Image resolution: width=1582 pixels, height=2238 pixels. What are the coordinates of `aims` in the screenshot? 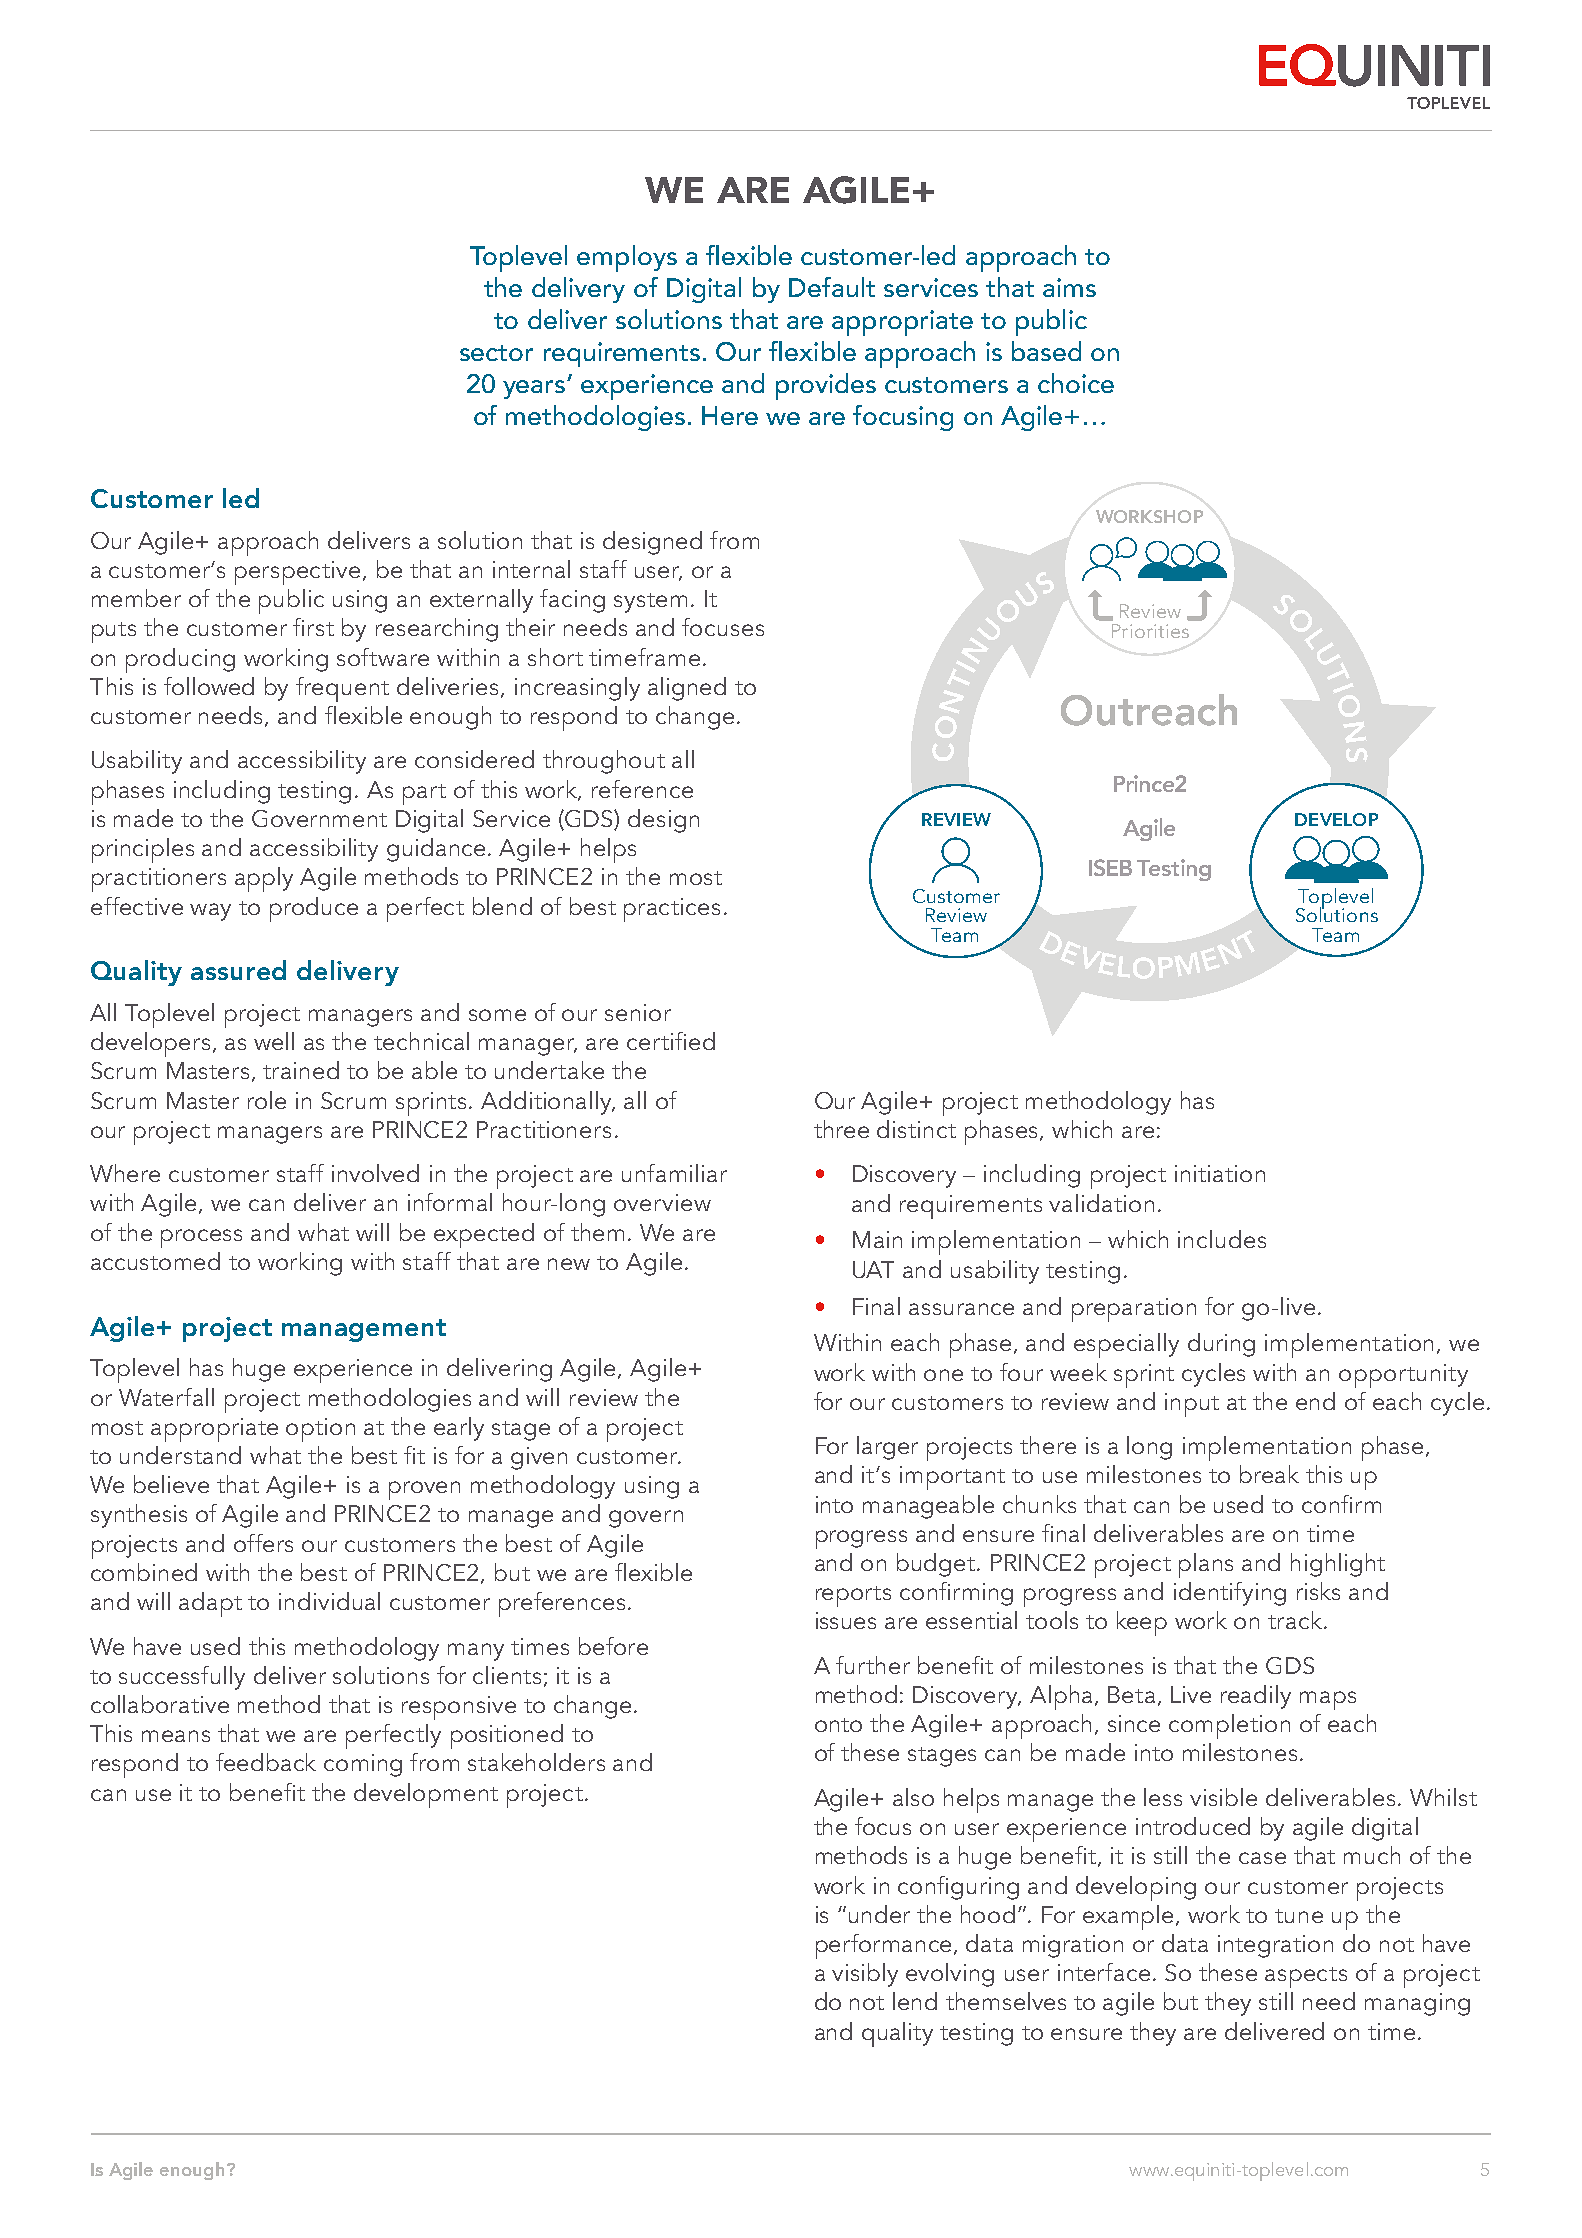 It's located at (1069, 287).
